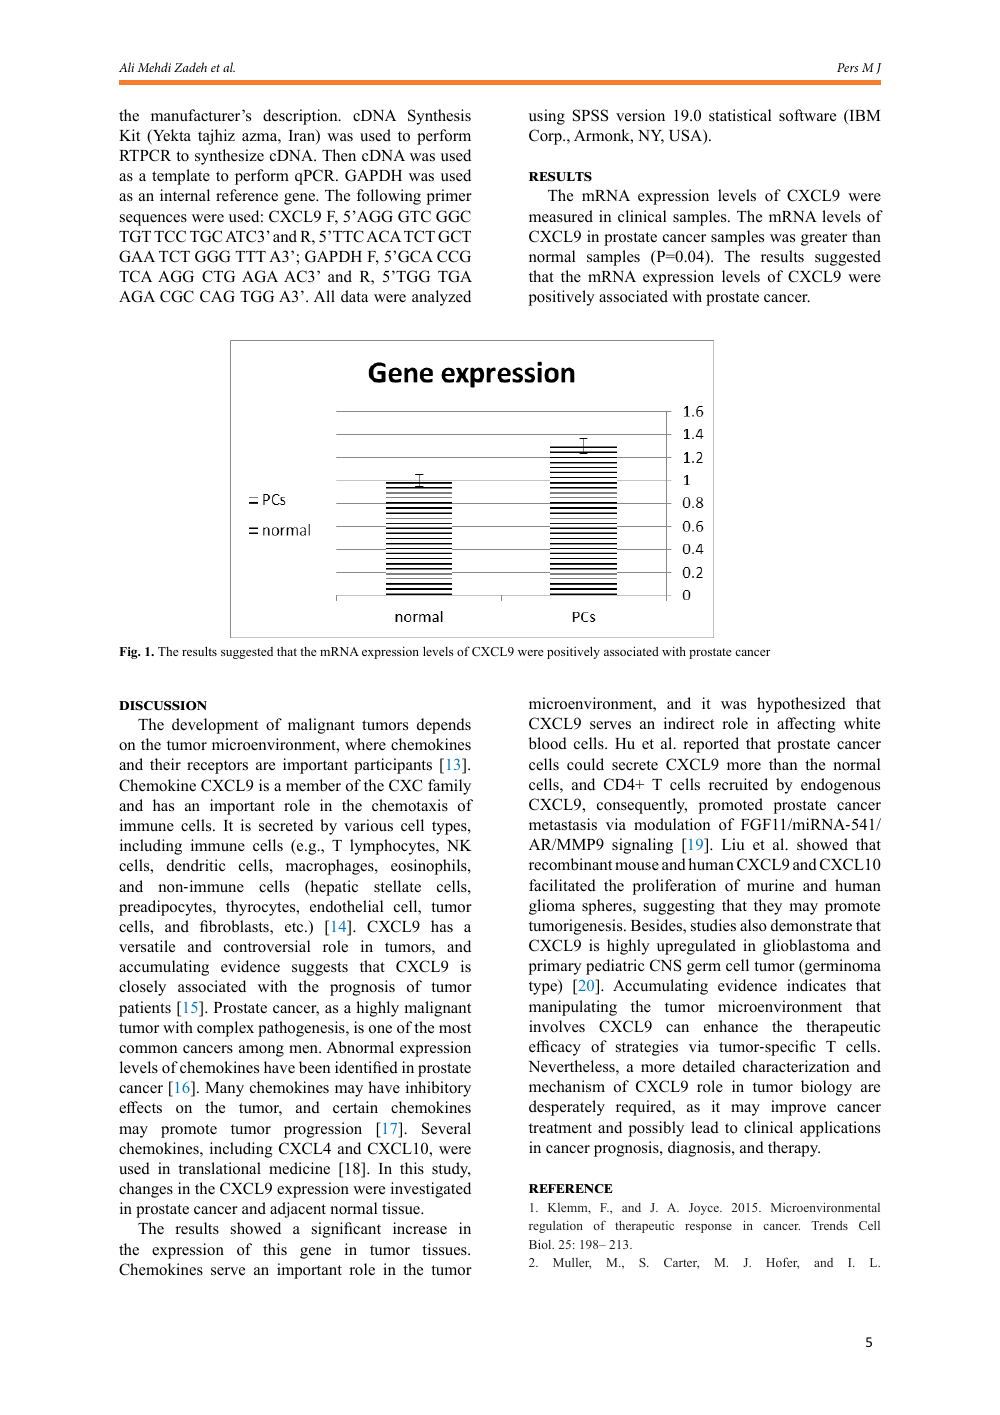 The width and height of the image is (1000, 1415). Describe the element at coordinates (441, 298) in the image. I see `analyzed` at that location.
